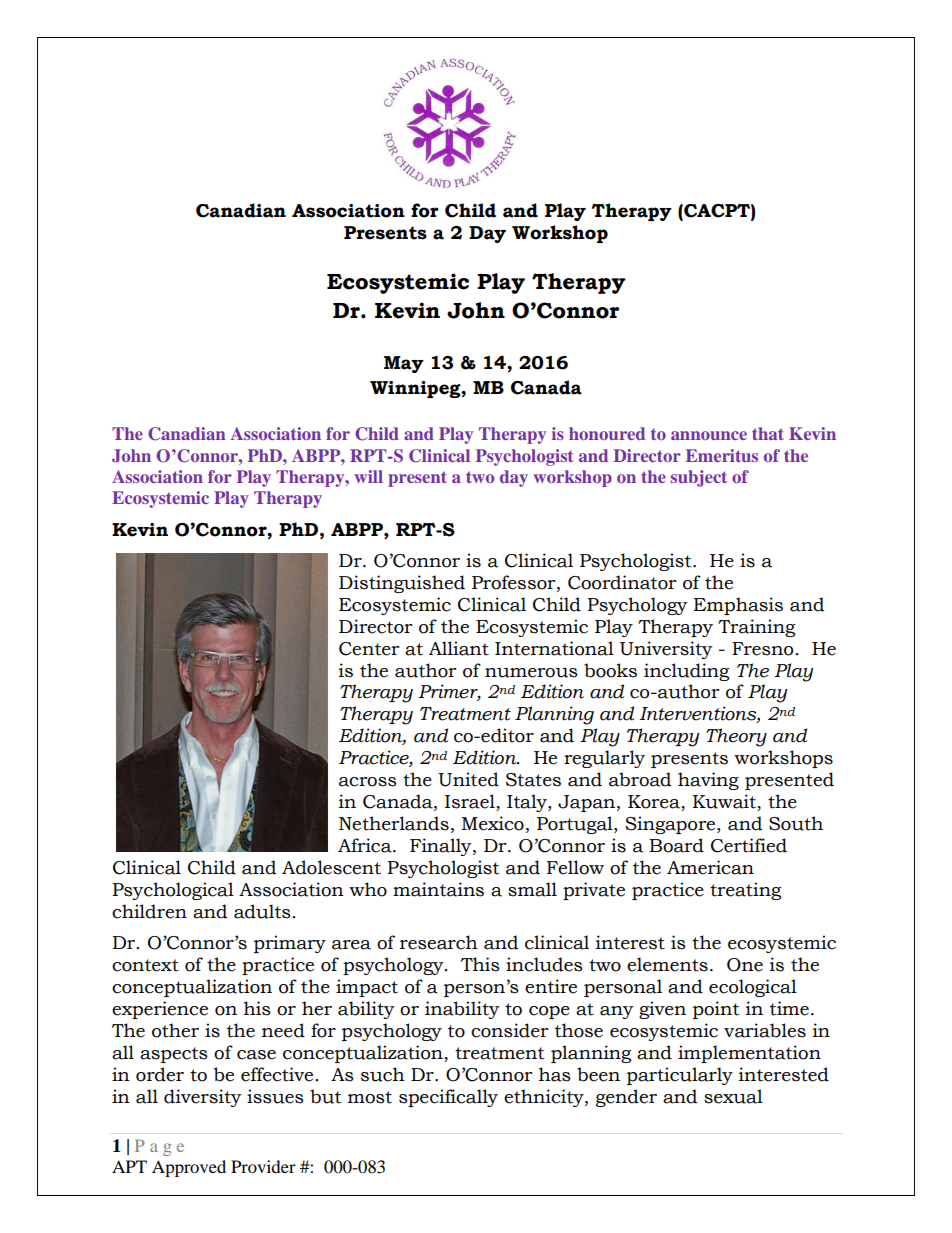  I want to click on Professor, so click(515, 582).
